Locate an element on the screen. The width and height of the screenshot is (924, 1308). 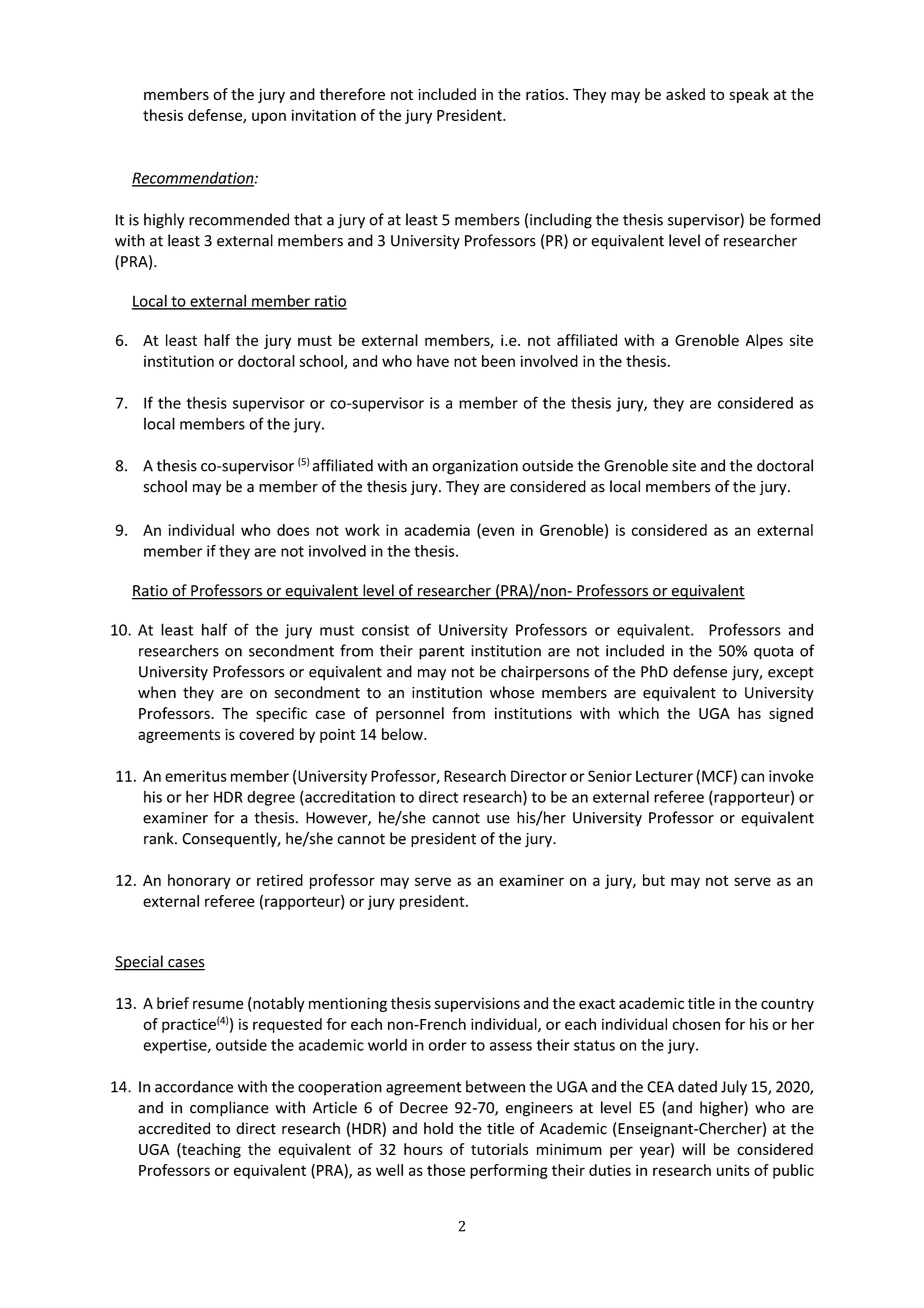
been is located at coordinates (498, 361).
